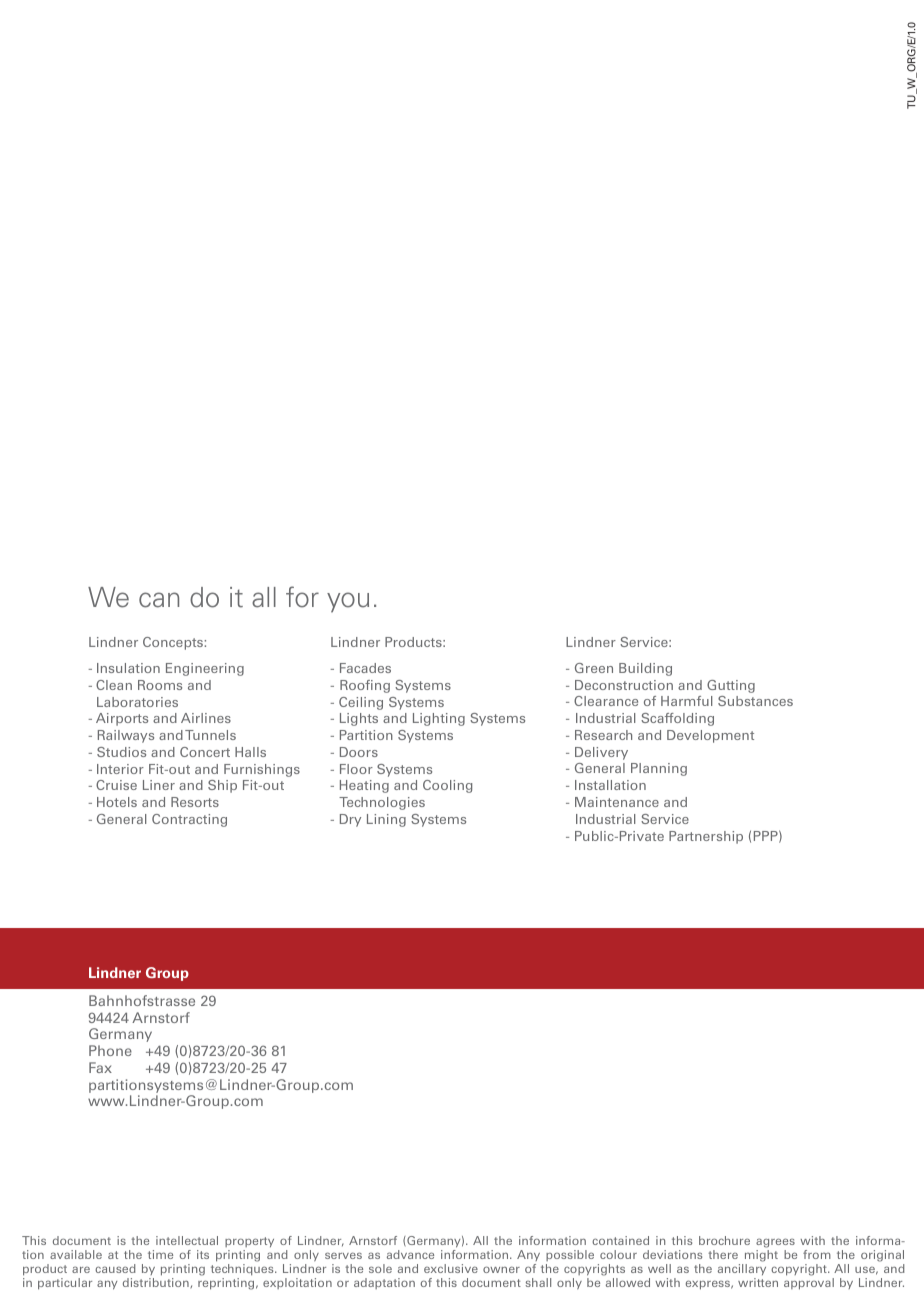 Image resolution: width=924 pixels, height=1308 pixels. Describe the element at coordinates (110, 1050) in the screenshot. I see `Phone` at that location.
